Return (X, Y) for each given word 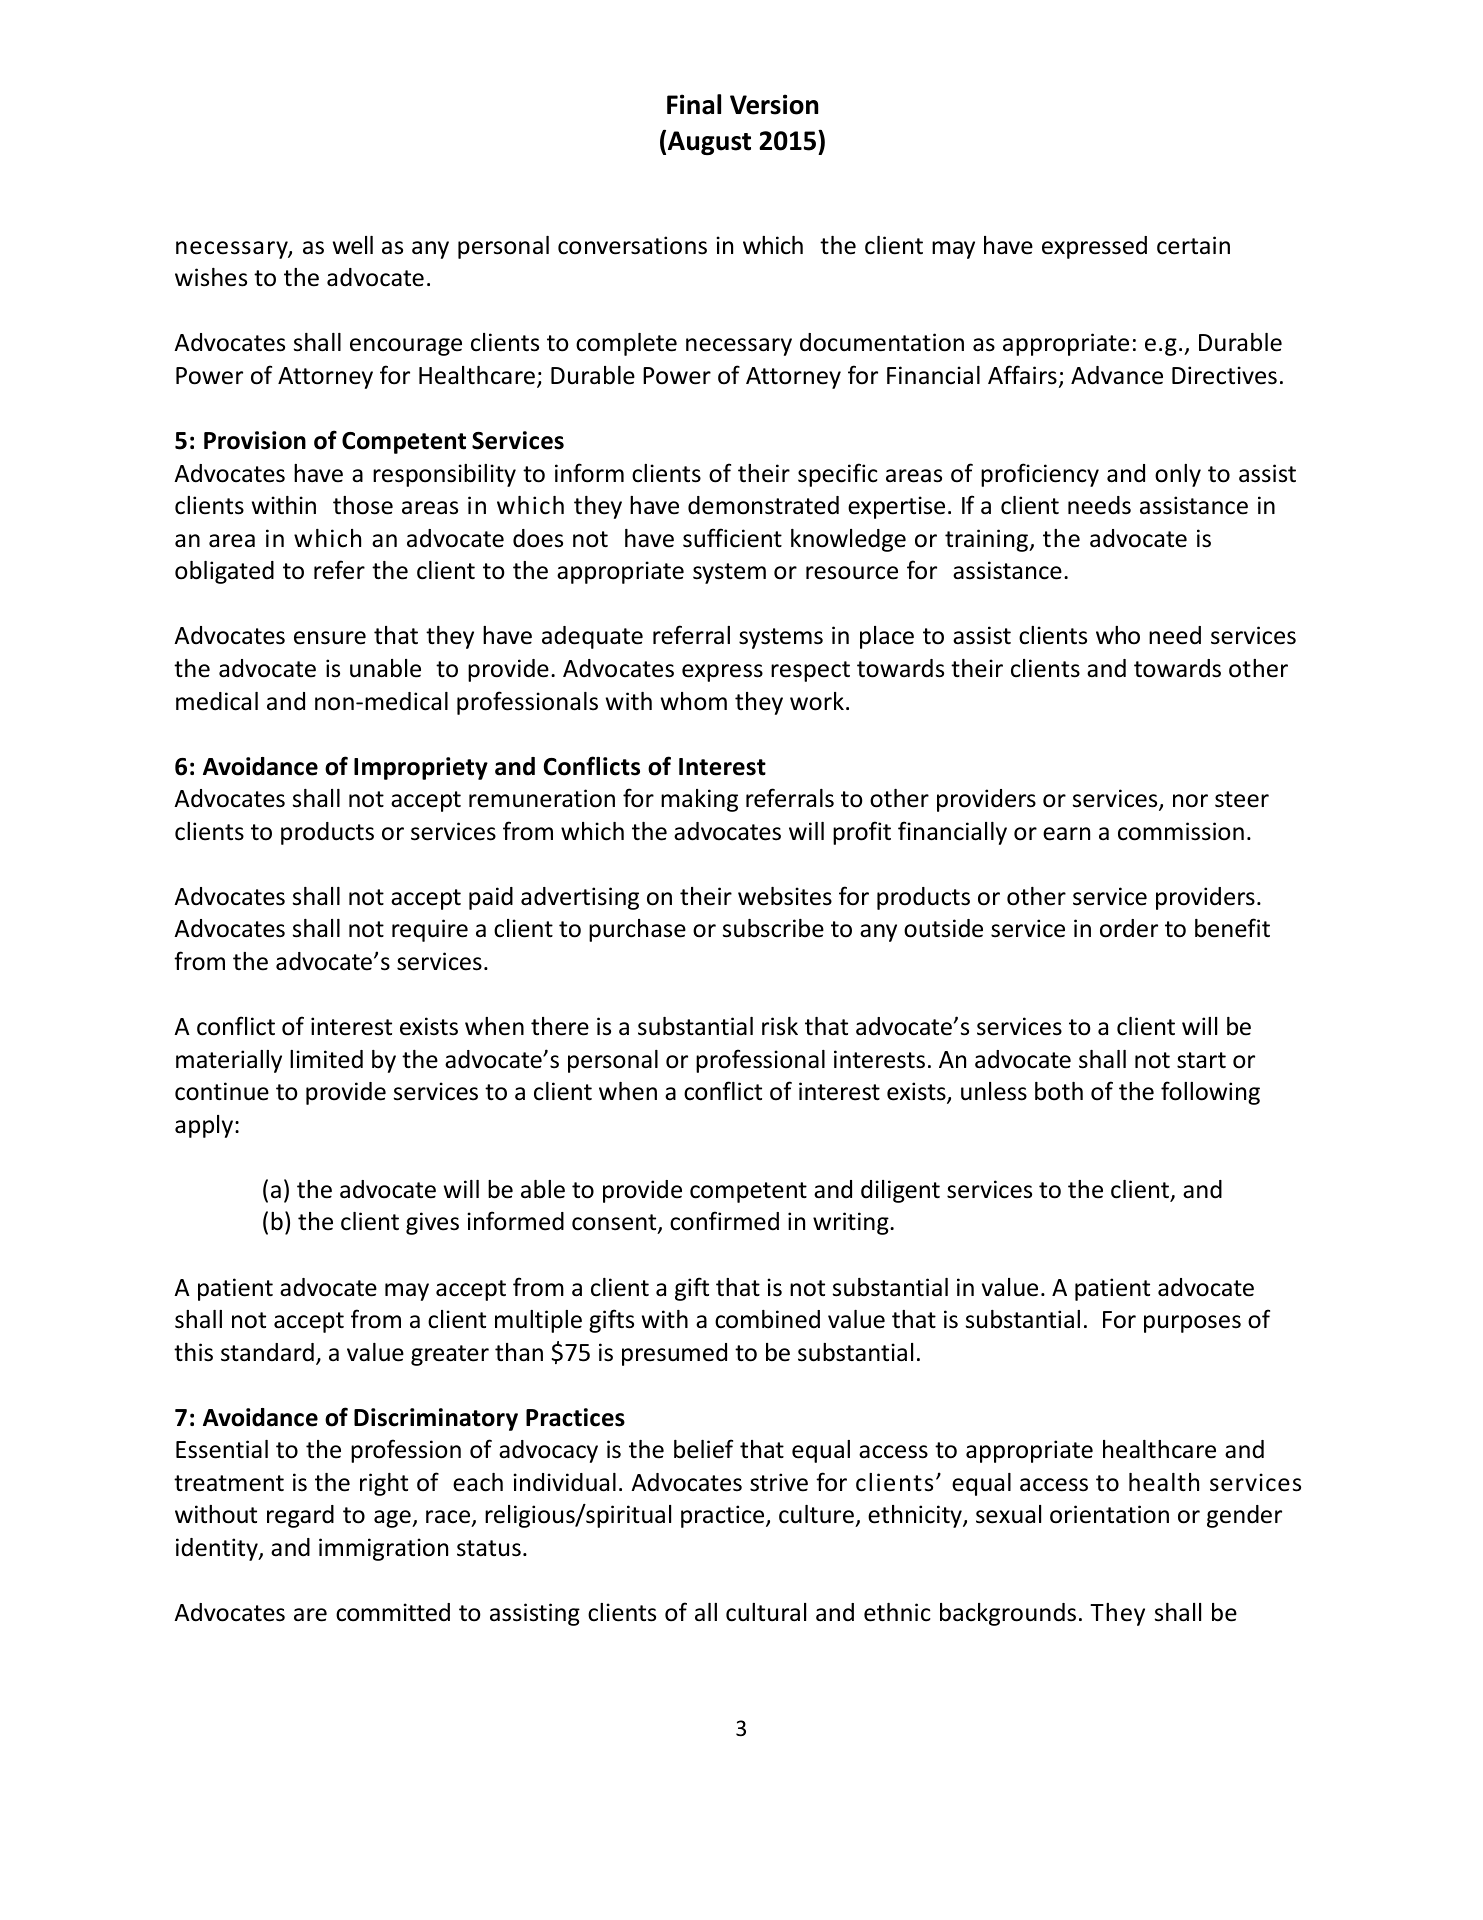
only (1178, 475)
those (363, 505)
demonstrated (763, 505)
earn (1066, 834)
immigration (383, 1549)
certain (1193, 245)
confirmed (724, 1221)
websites (785, 896)
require (430, 930)
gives (432, 1223)
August (709, 143)
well (353, 245)
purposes (1192, 1324)
